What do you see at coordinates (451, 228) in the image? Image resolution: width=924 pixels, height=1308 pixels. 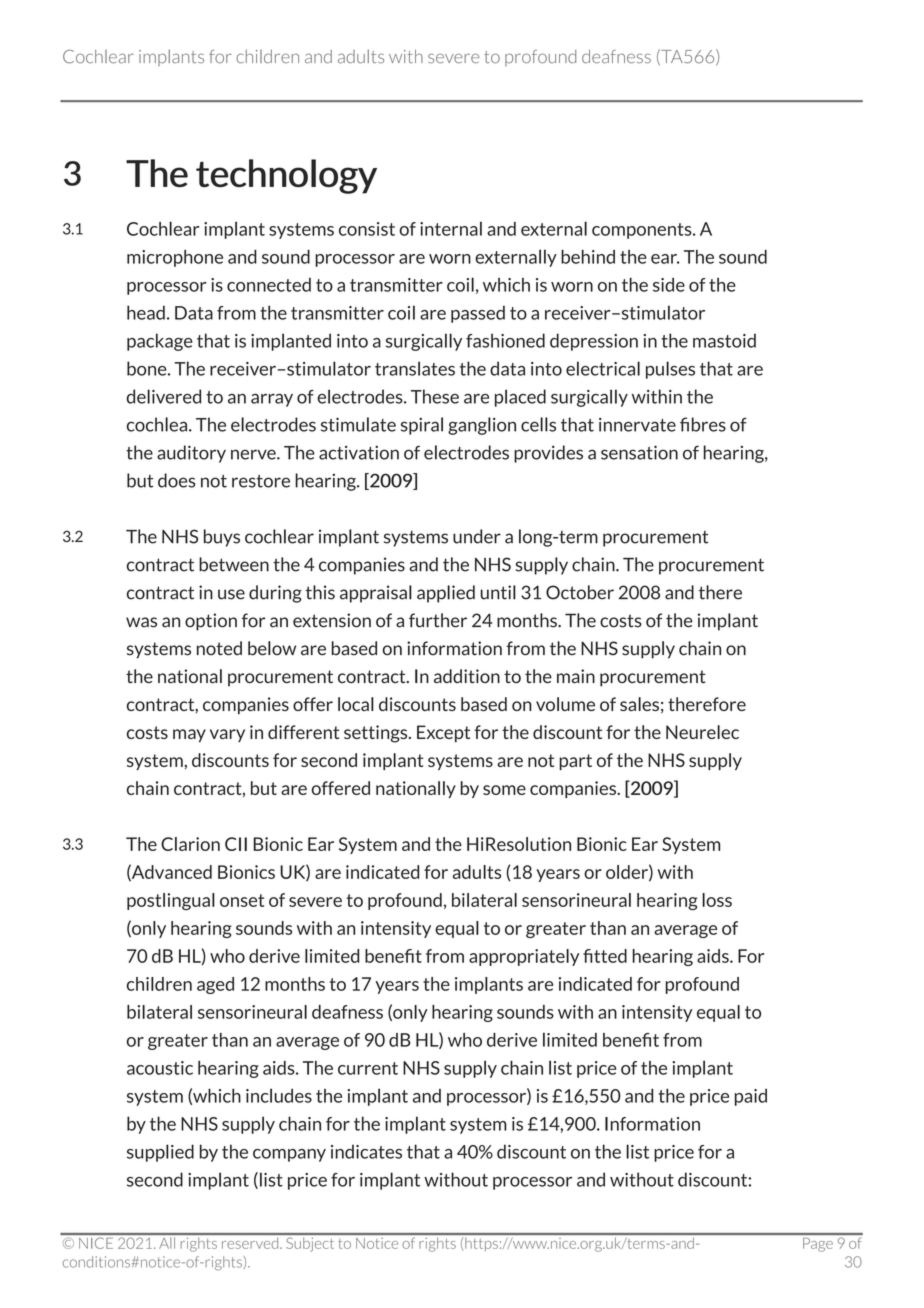 I see `internal` at bounding box center [451, 228].
